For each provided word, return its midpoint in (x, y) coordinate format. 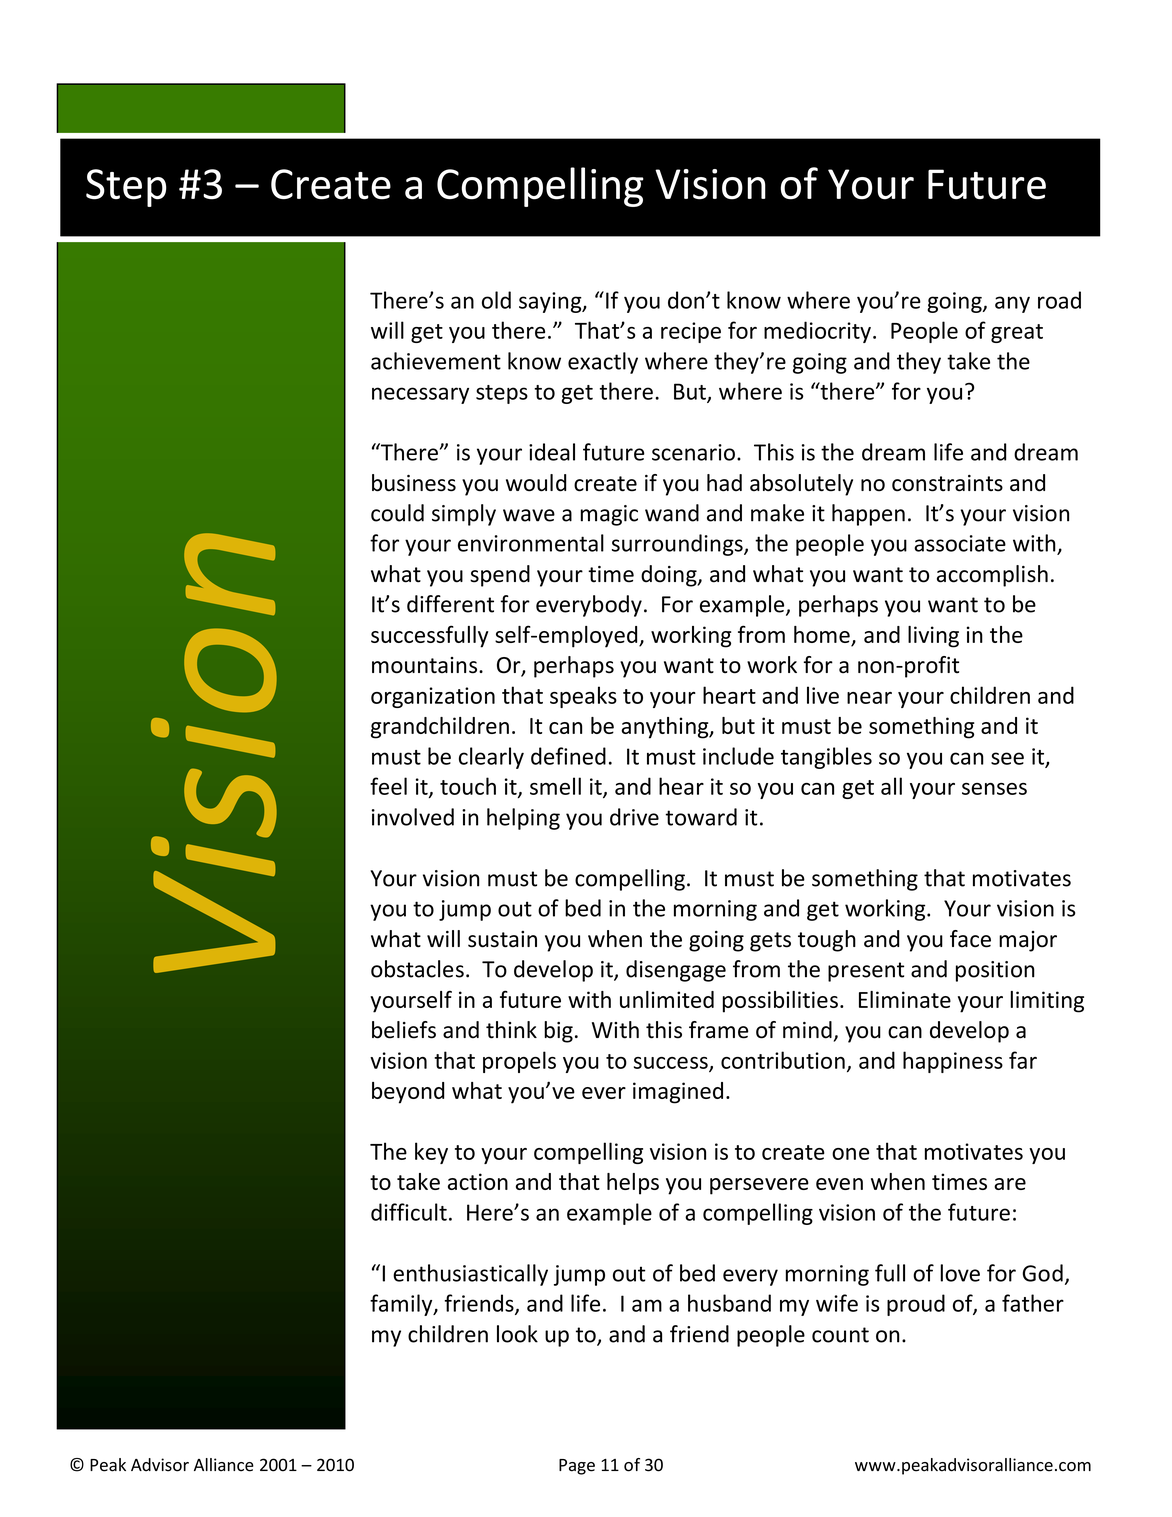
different (450, 604)
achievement (436, 361)
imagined (678, 1093)
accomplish (992, 576)
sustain (502, 939)
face (970, 939)
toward (701, 817)
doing (670, 576)
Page (577, 1467)
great (1017, 333)
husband (729, 1303)
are (1010, 1184)
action (478, 1181)
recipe (691, 332)
